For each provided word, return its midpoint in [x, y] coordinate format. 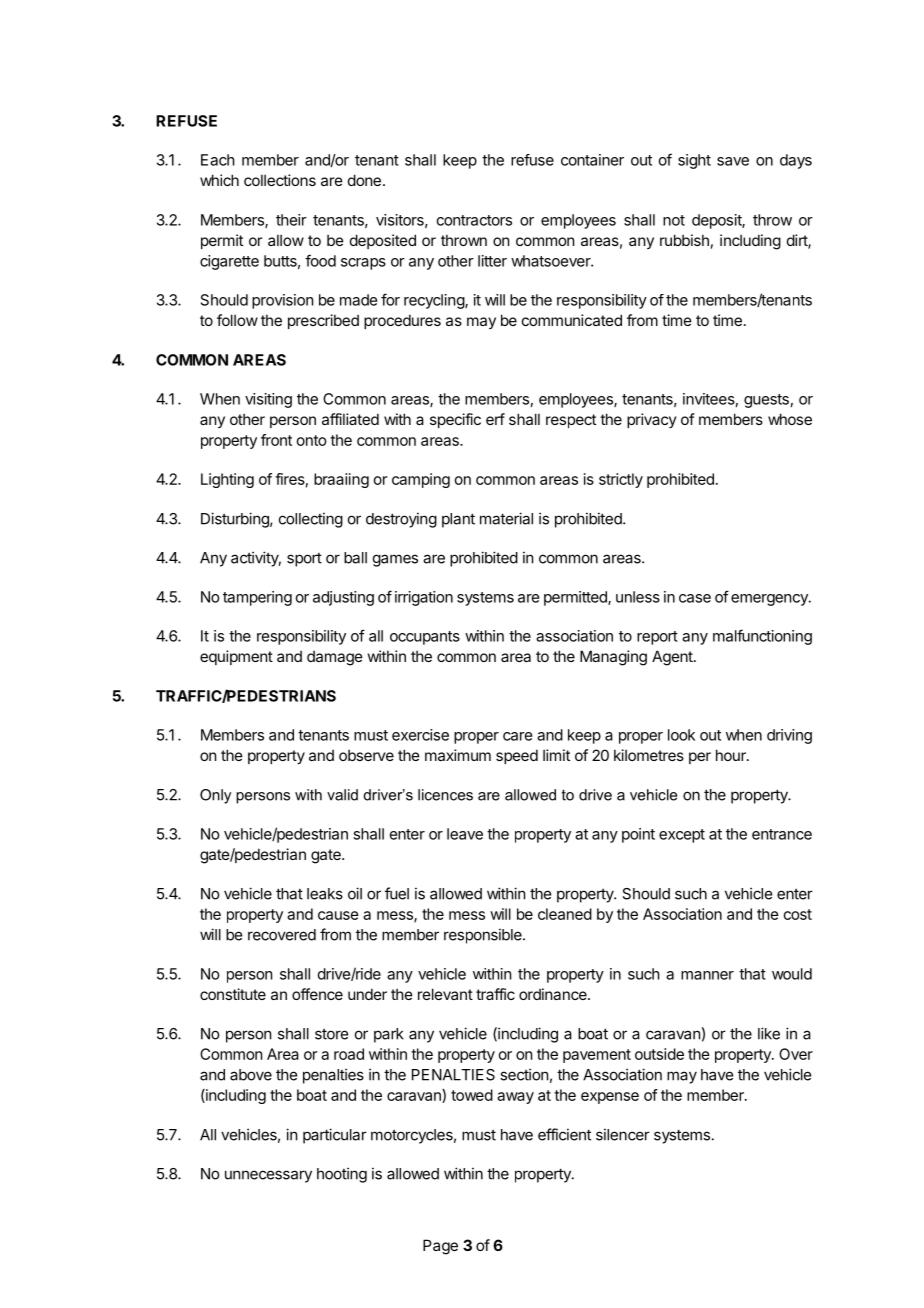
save [733, 161]
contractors [474, 220]
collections [280, 180]
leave [465, 834]
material [506, 518]
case [695, 598]
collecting [311, 520]
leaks [325, 894]
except [682, 836]
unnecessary [268, 1176]
